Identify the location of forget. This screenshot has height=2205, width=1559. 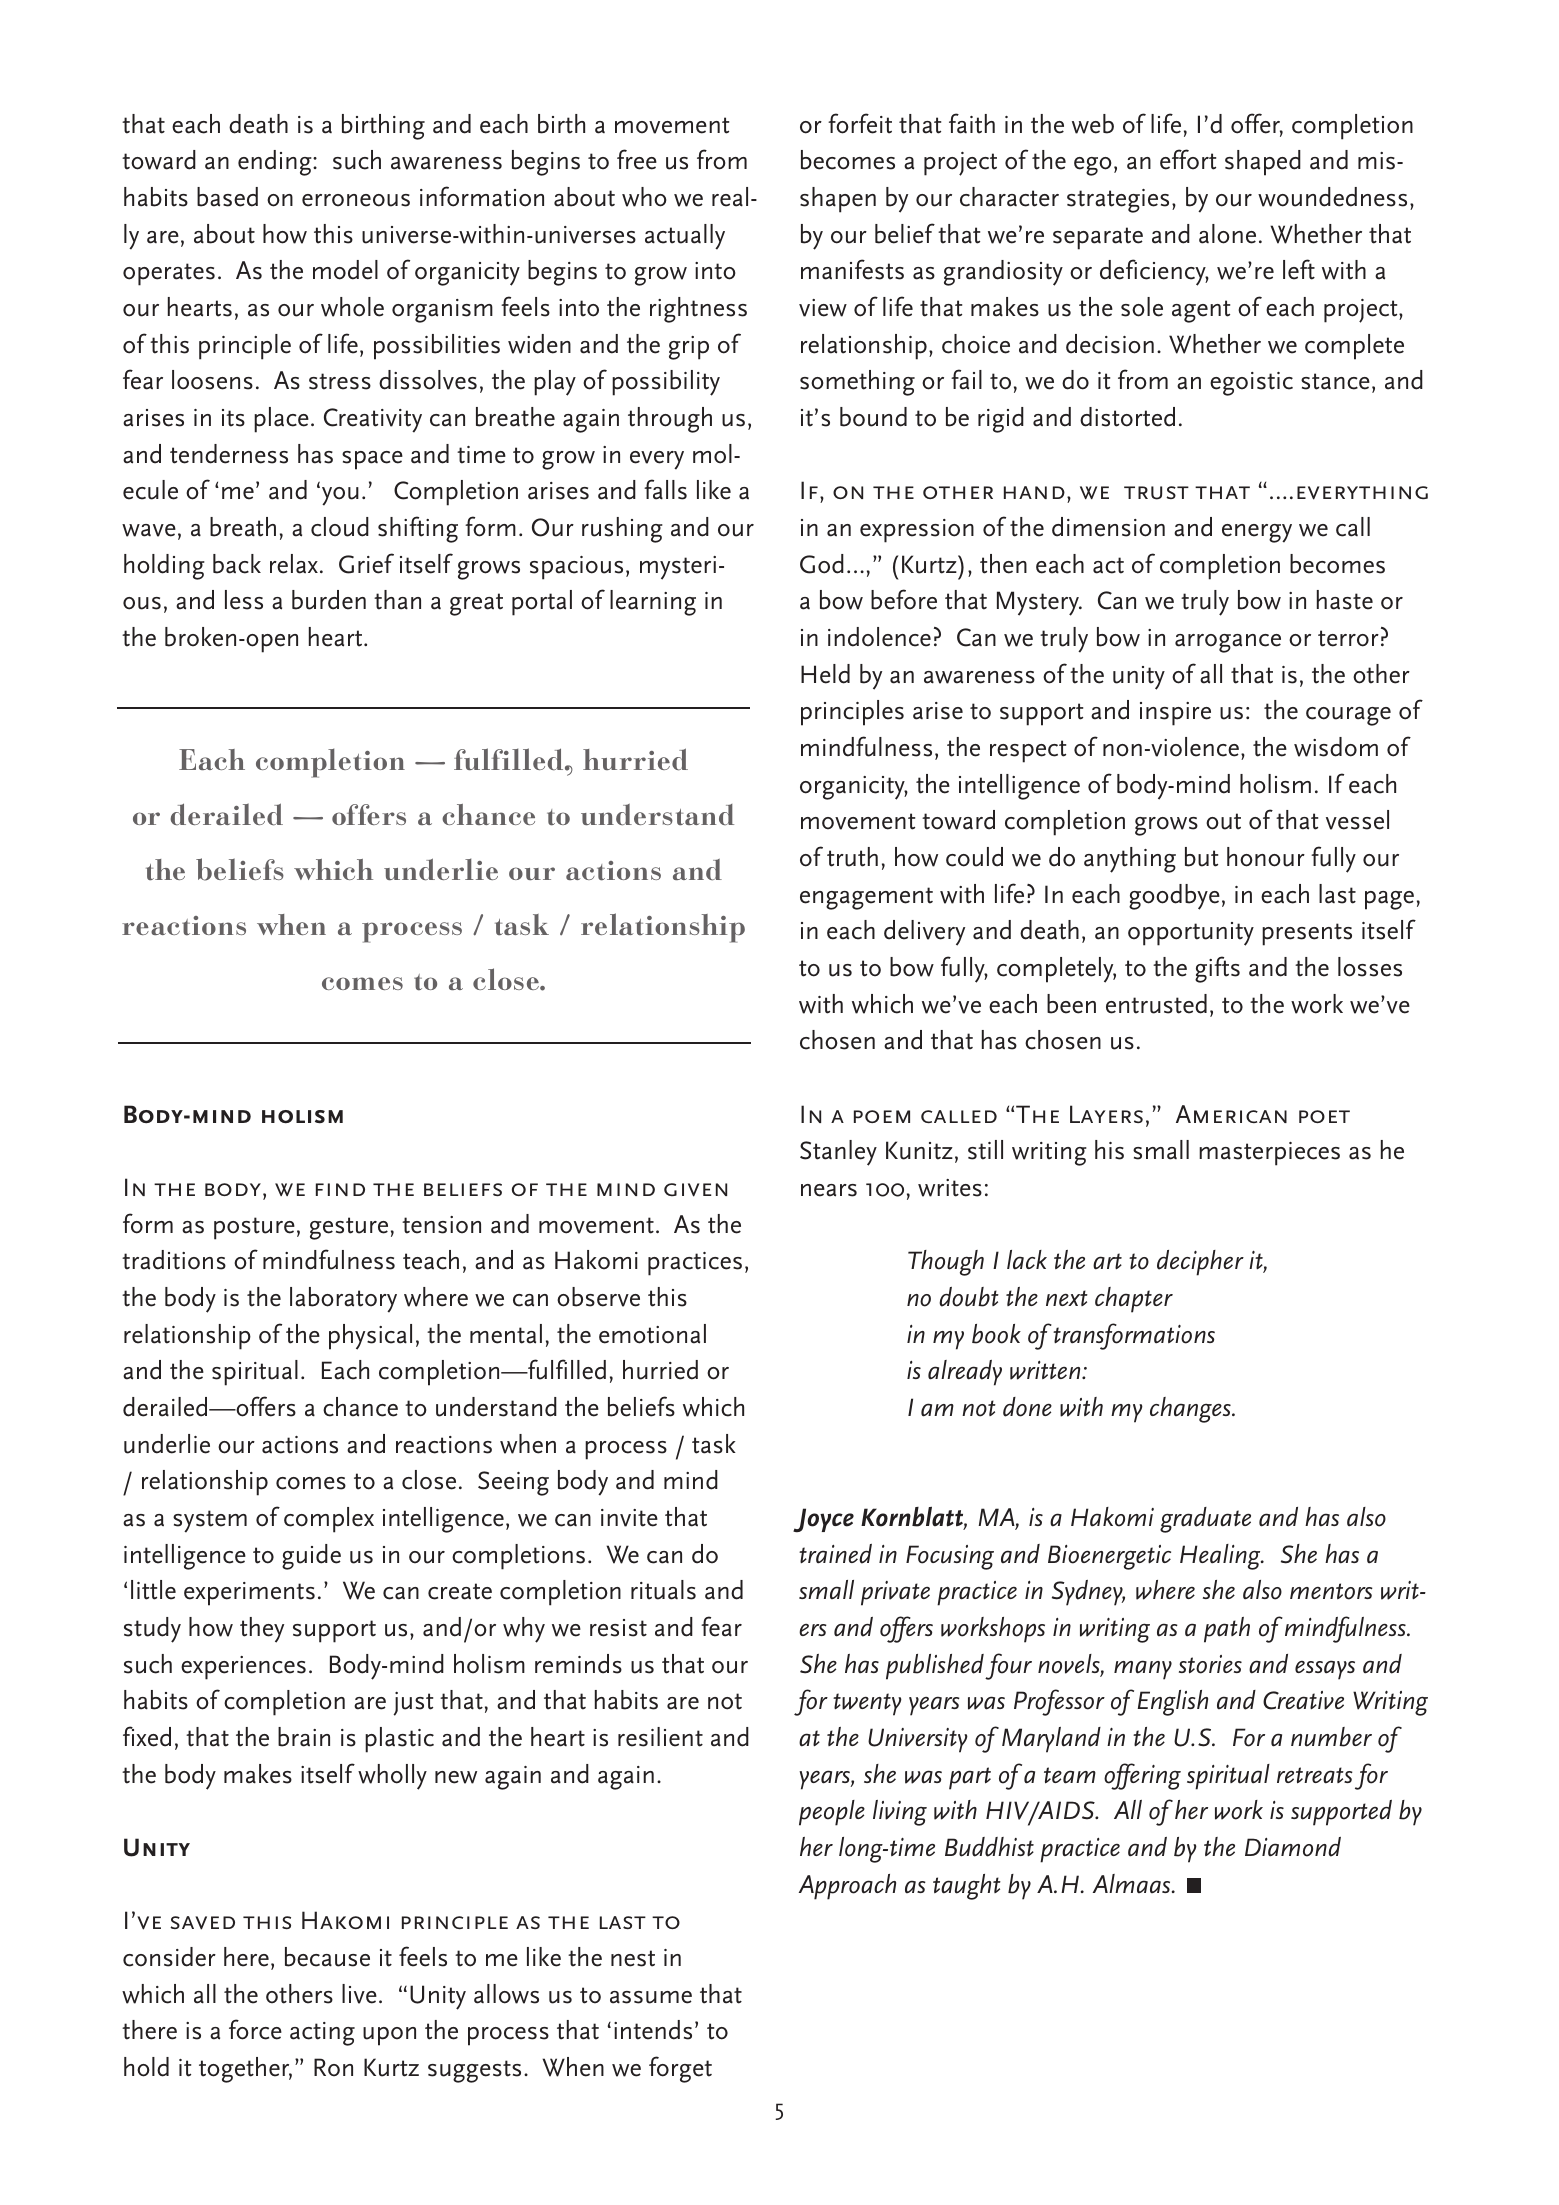
(680, 2069).
